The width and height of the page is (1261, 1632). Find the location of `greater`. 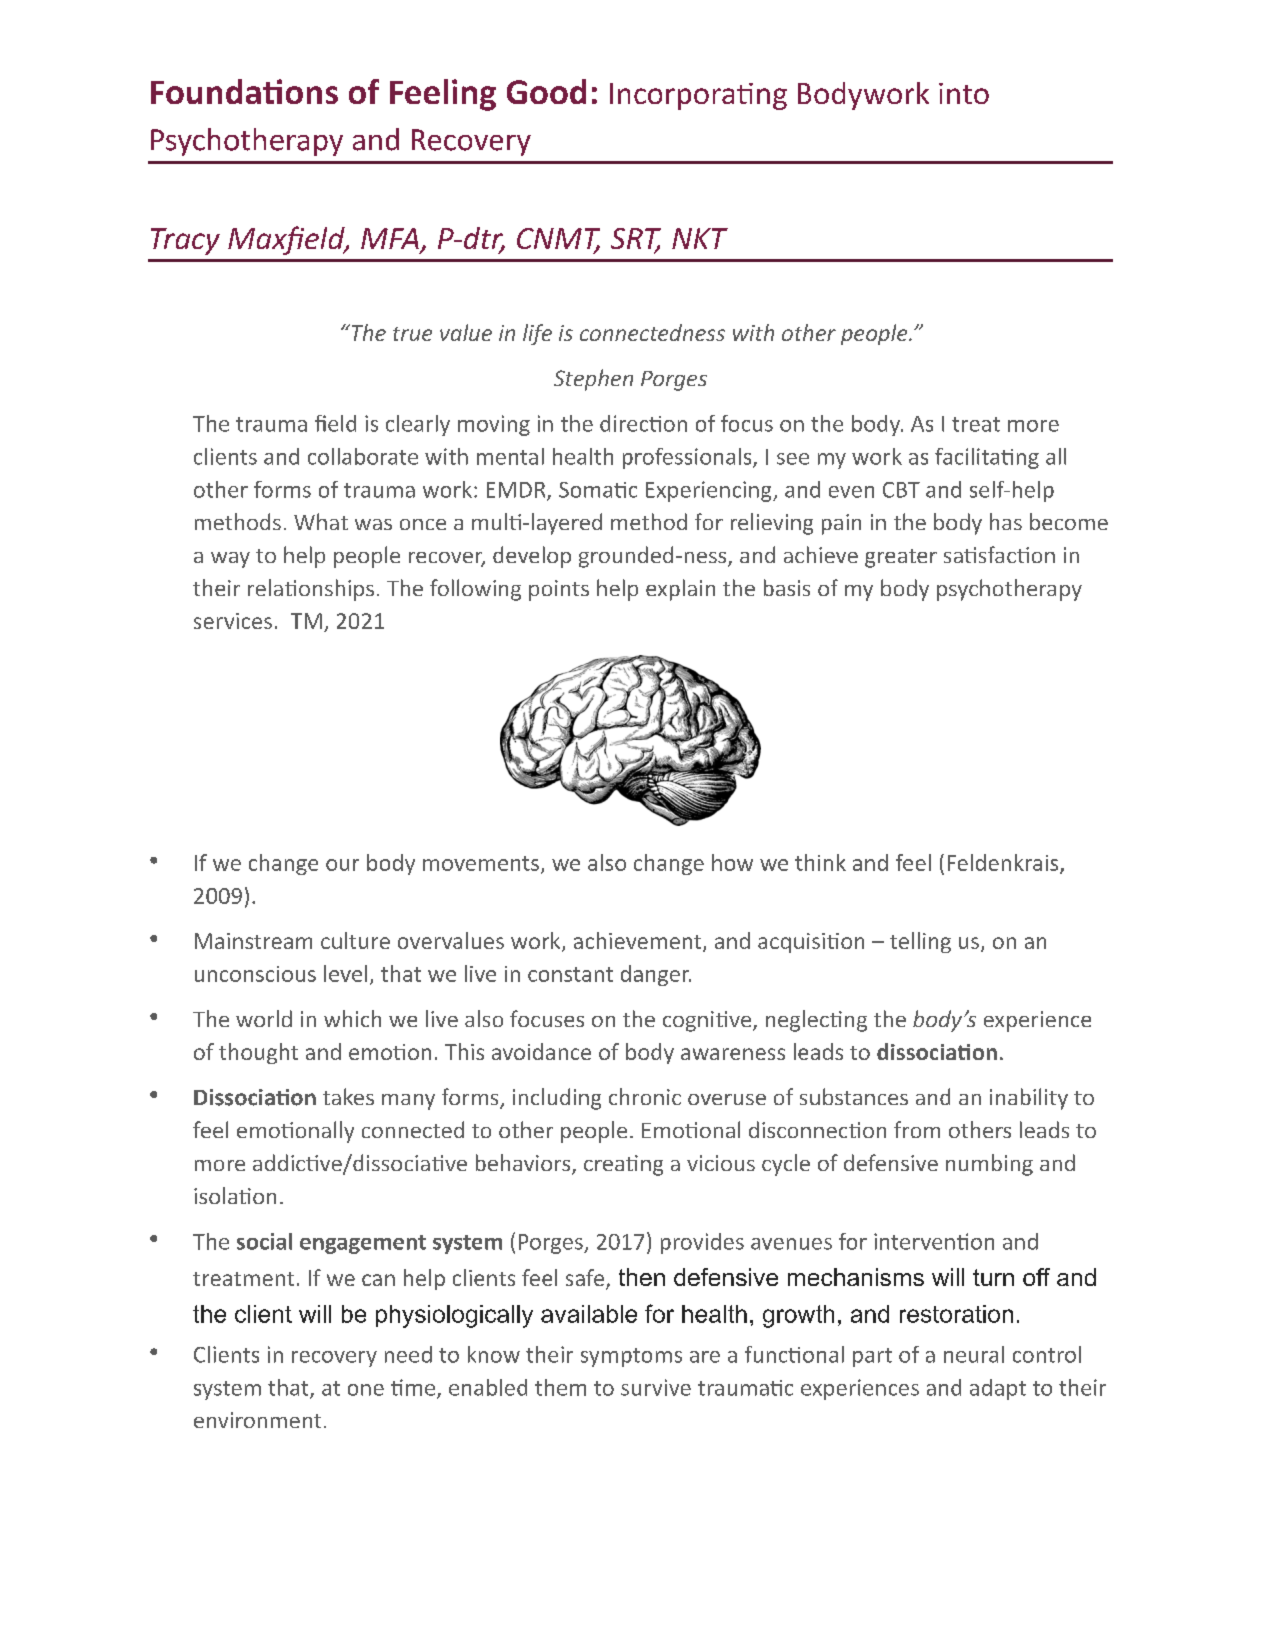

greater is located at coordinates (901, 558).
